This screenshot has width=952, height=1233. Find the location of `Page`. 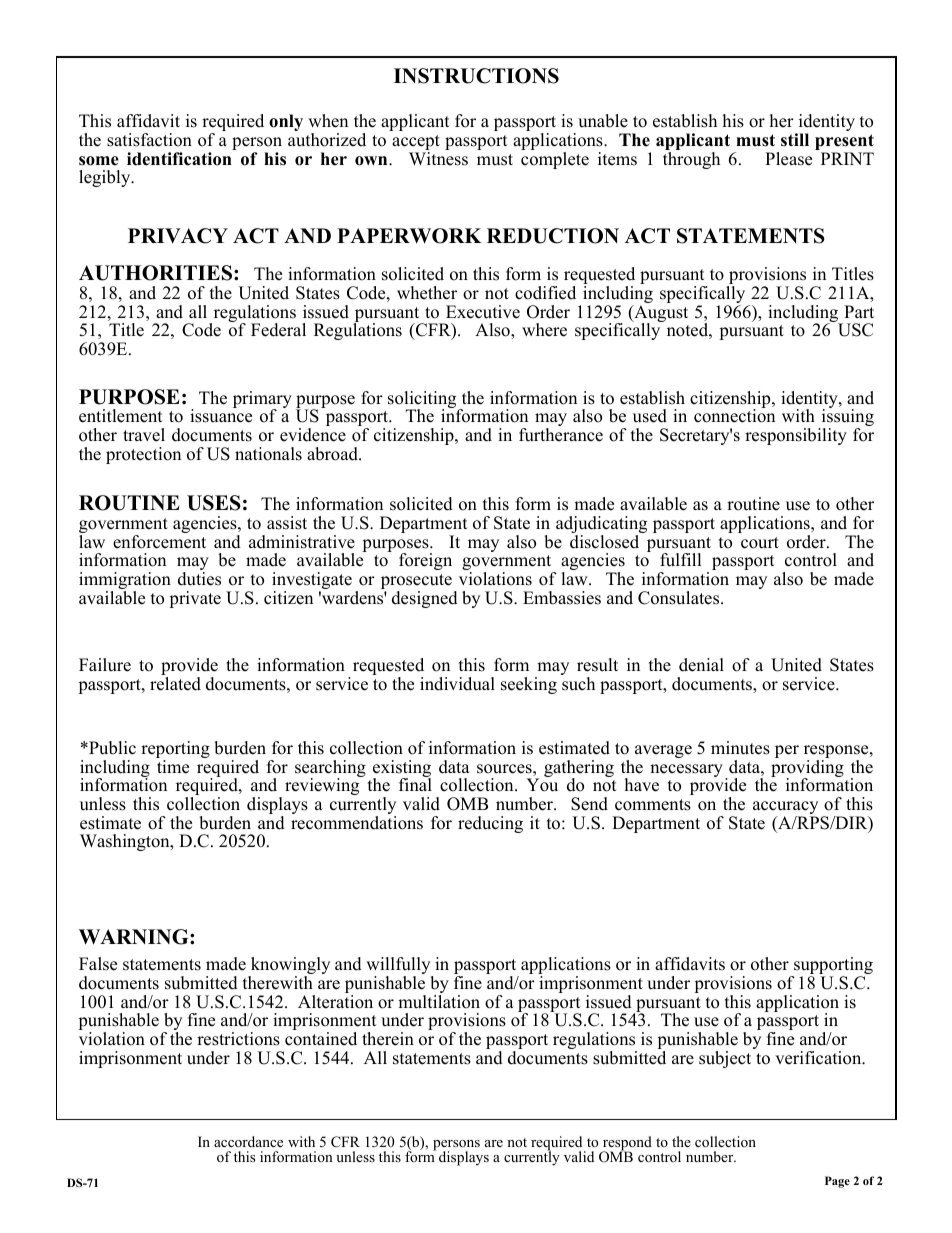

Page is located at coordinates (837, 1182).
